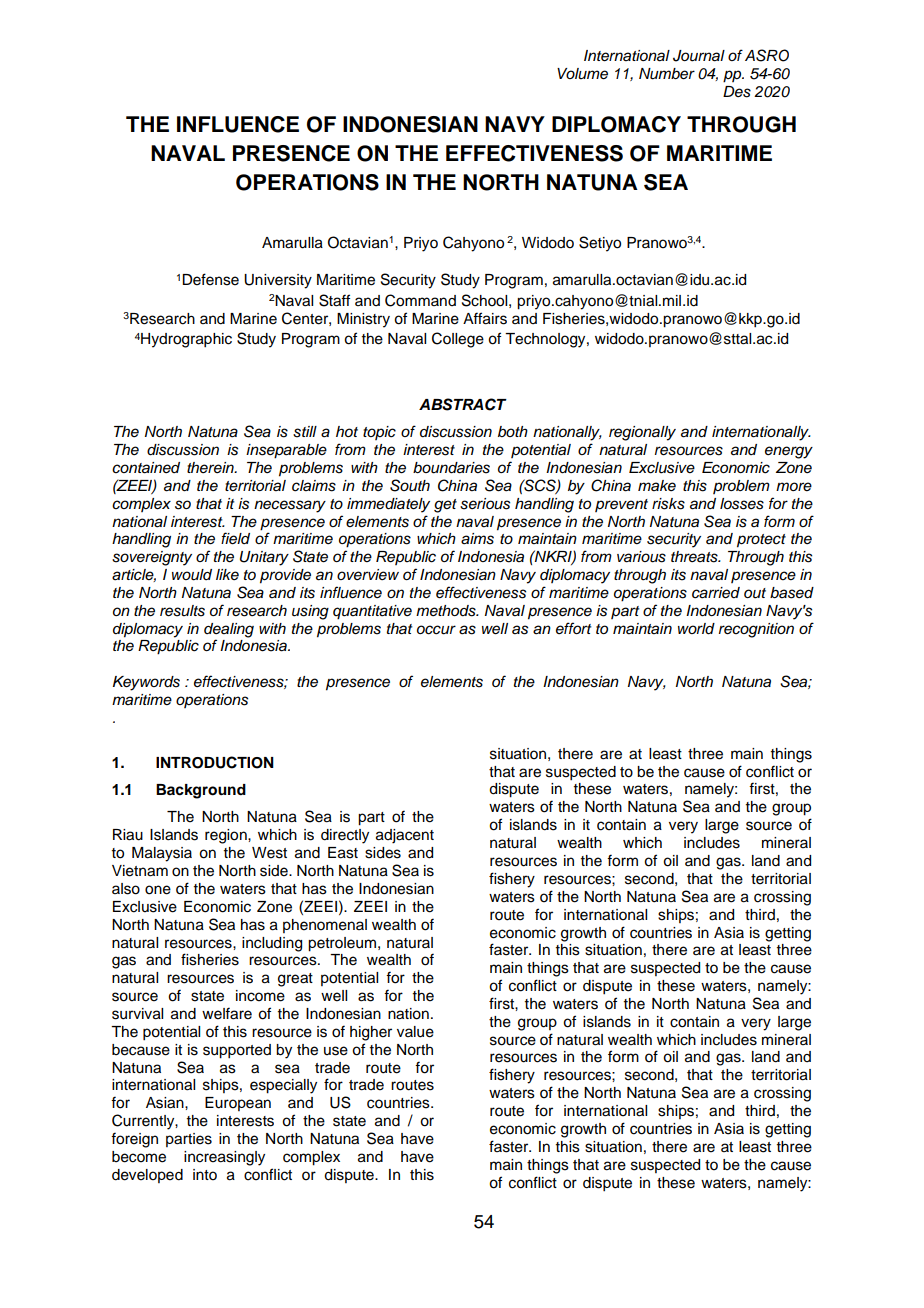  Describe the element at coordinates (699, 56) in the screenshot. I see `Journal` at that location.
